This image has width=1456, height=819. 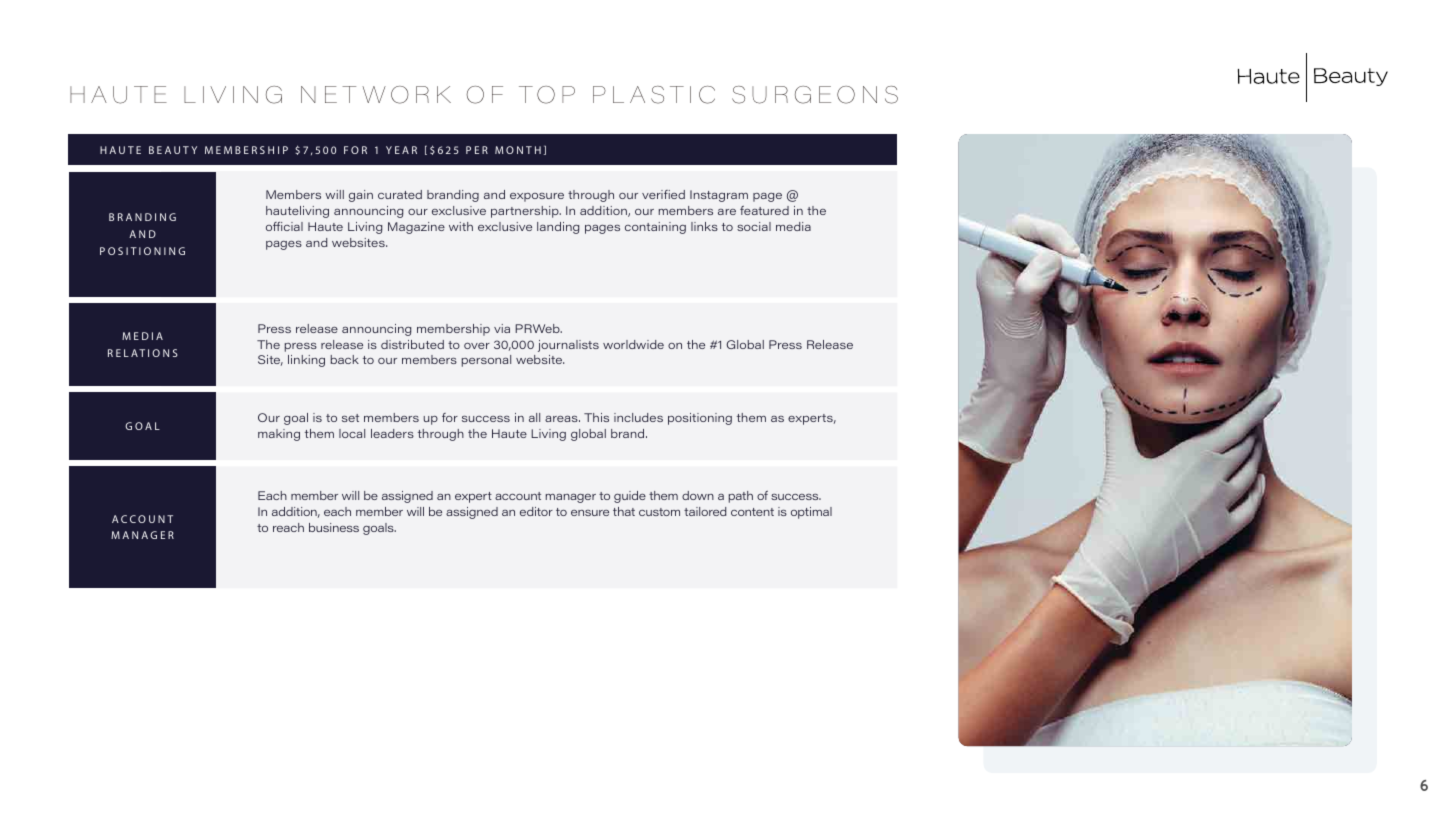 What do you see at coordinates (633, 344) in the image?
I see `worldwide` at bounding box center [633, 344].
